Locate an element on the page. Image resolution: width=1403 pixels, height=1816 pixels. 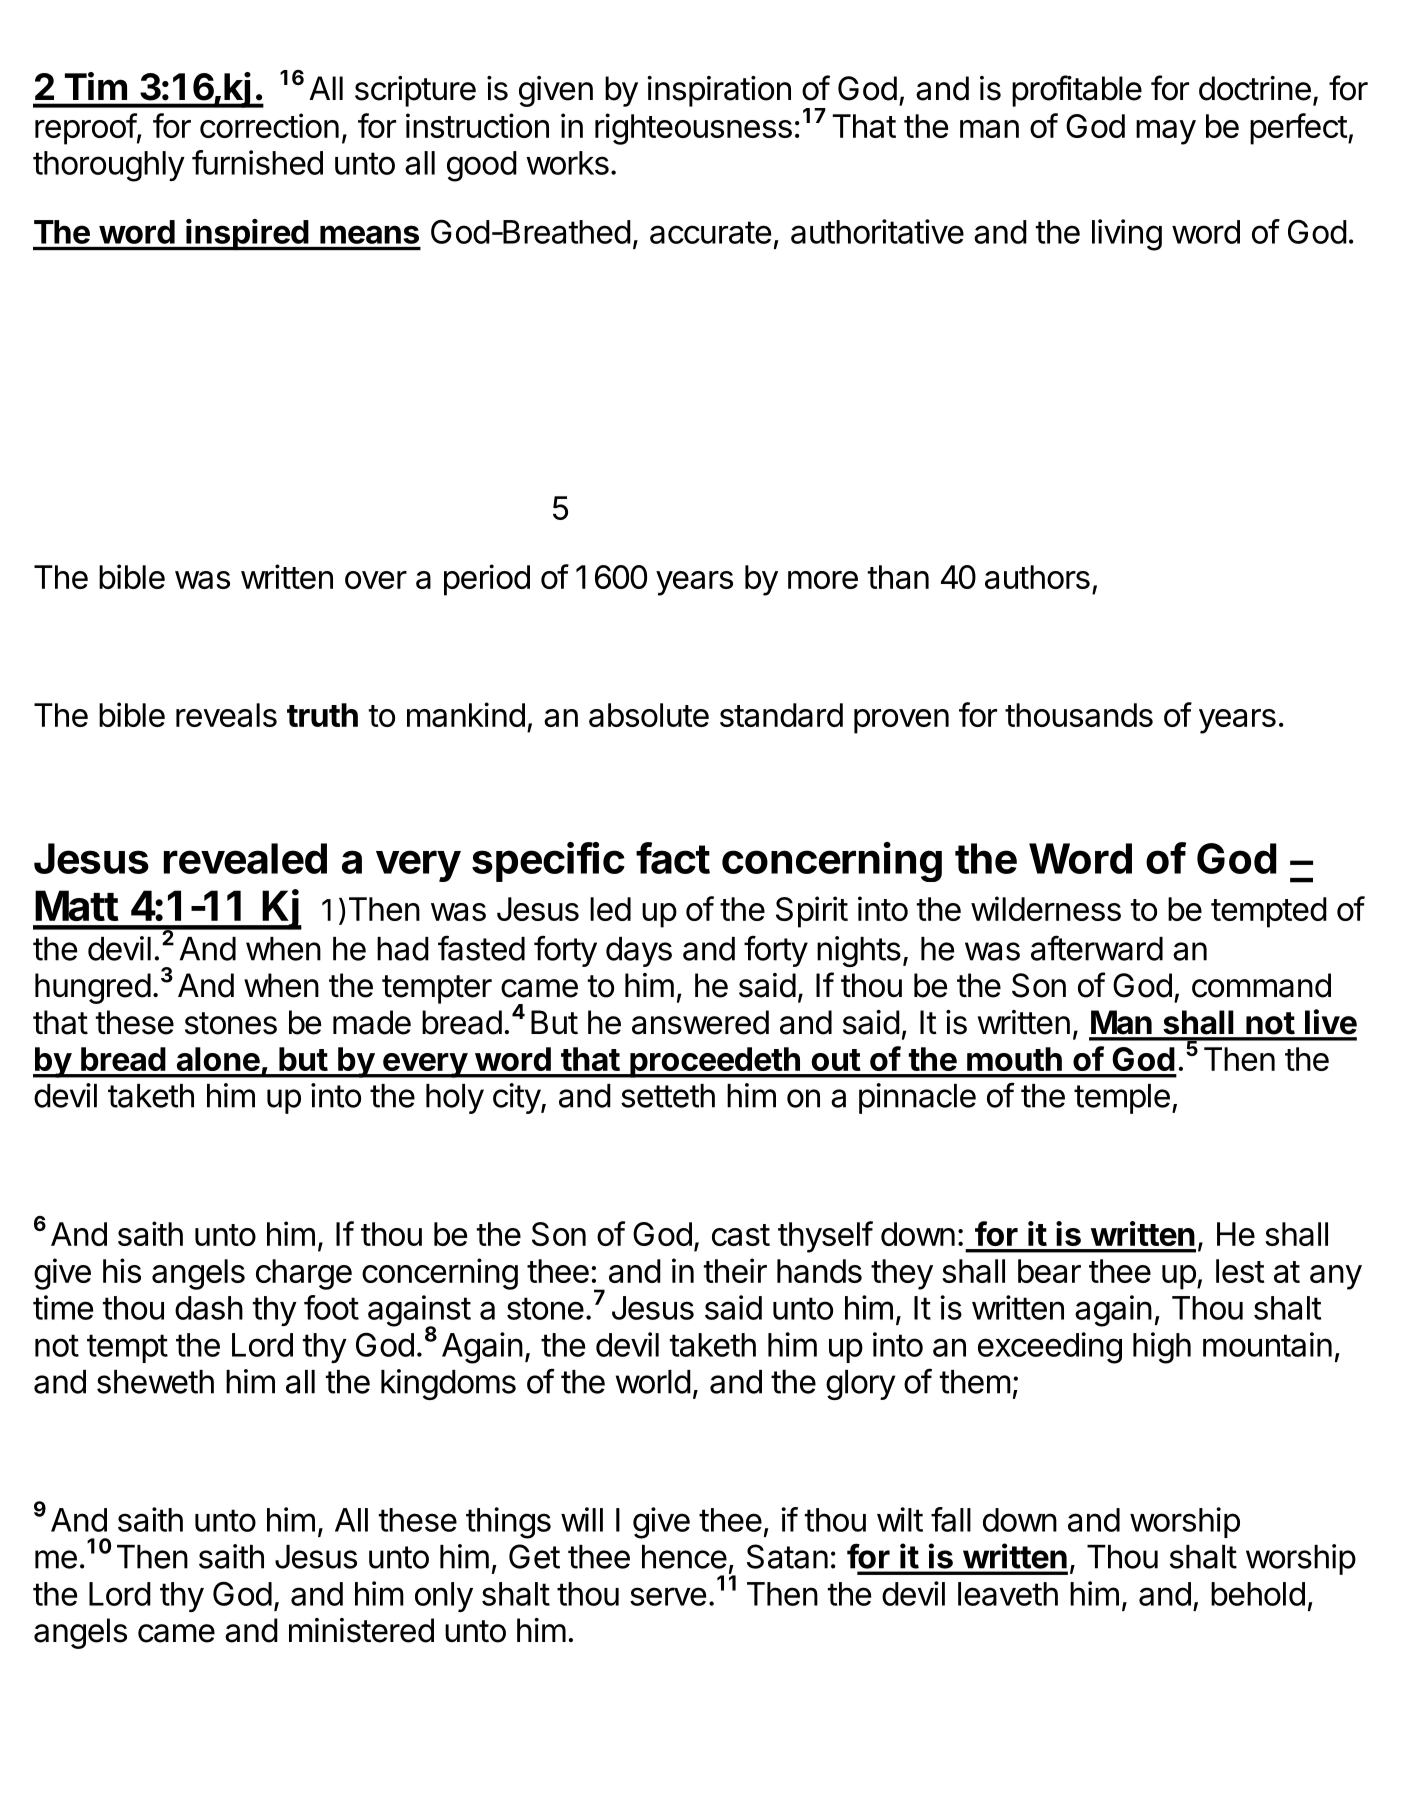
ministered is located at coordinates (361, 1630).
